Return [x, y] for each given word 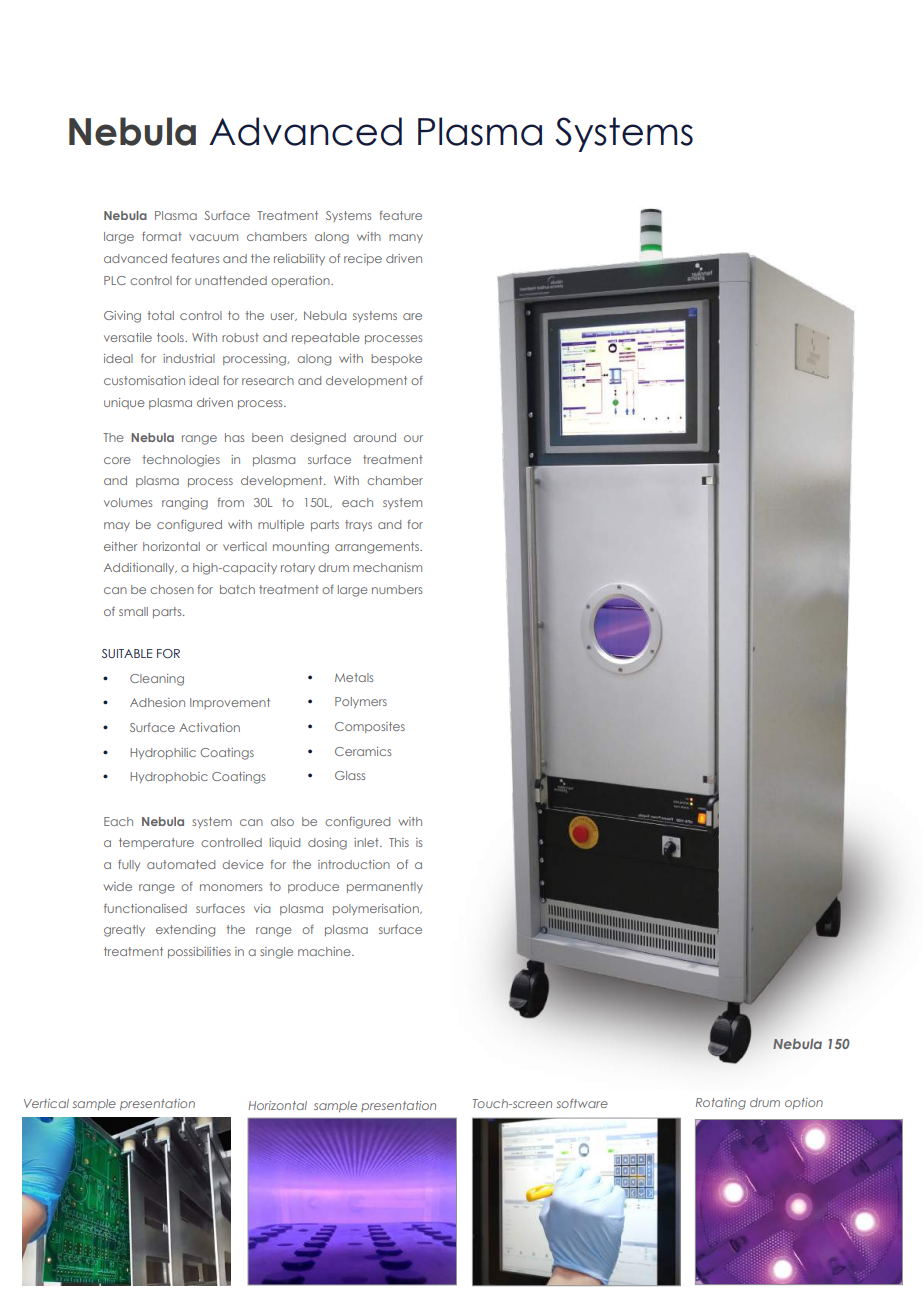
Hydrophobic [169, 777]
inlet [367, 842]
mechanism [387, 567]
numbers [397, 589]
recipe [363, 259]
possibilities [199, 952]
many [406, 238]
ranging [185, 504]
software [582, 1103]
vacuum [213, 237]
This [399, 842]
